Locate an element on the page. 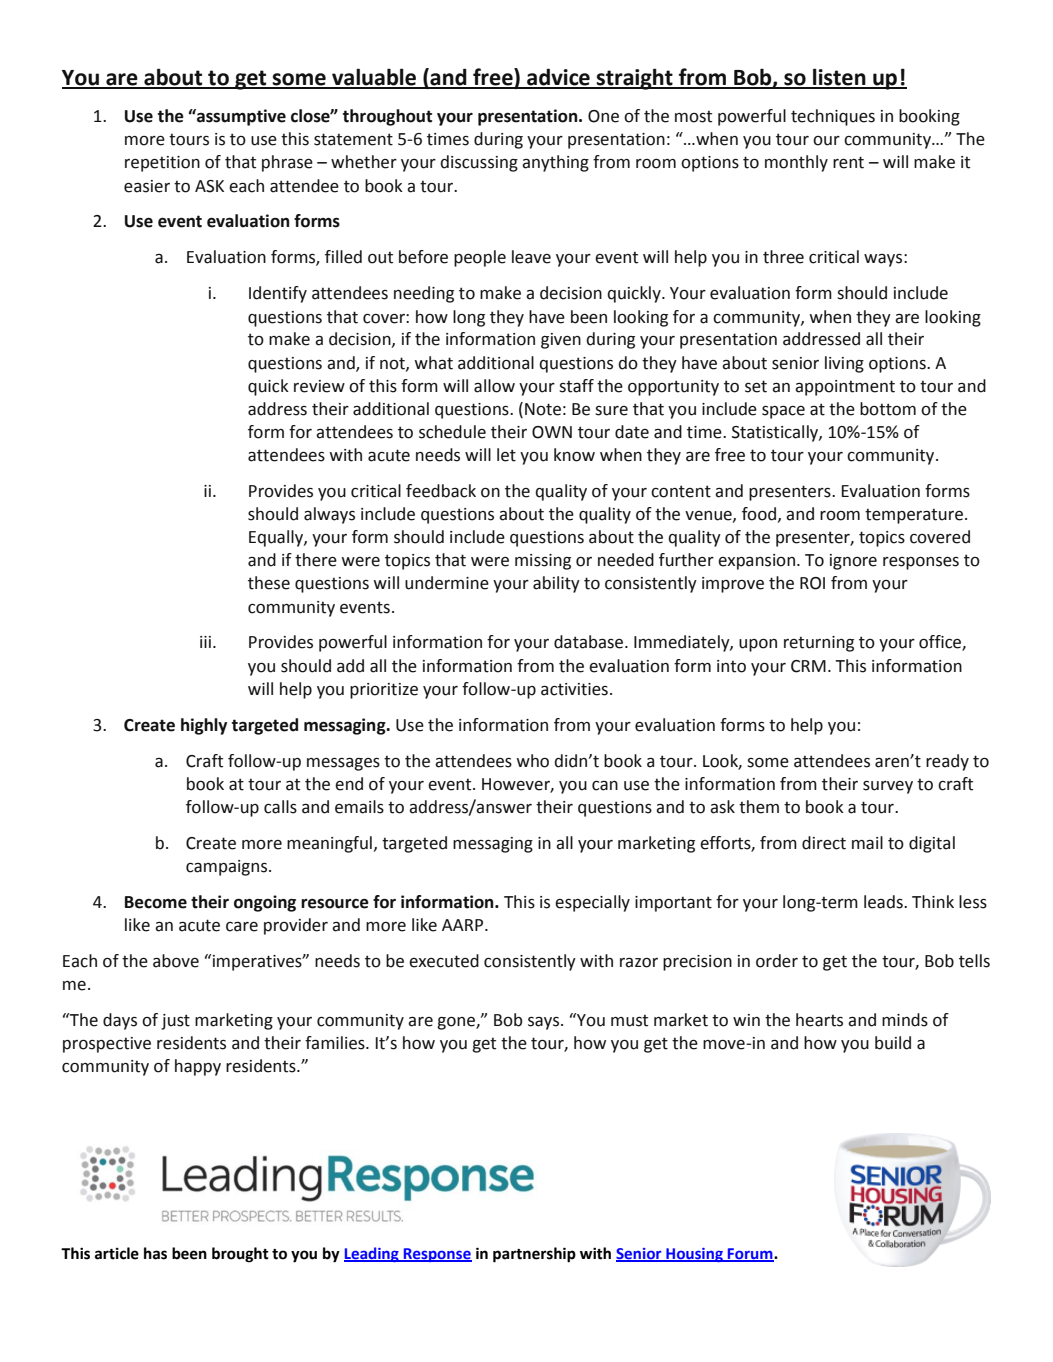 Image resolution: width=1053 pixels, height=1362 pixels. partnership is located at coordinates (534, 1255).
